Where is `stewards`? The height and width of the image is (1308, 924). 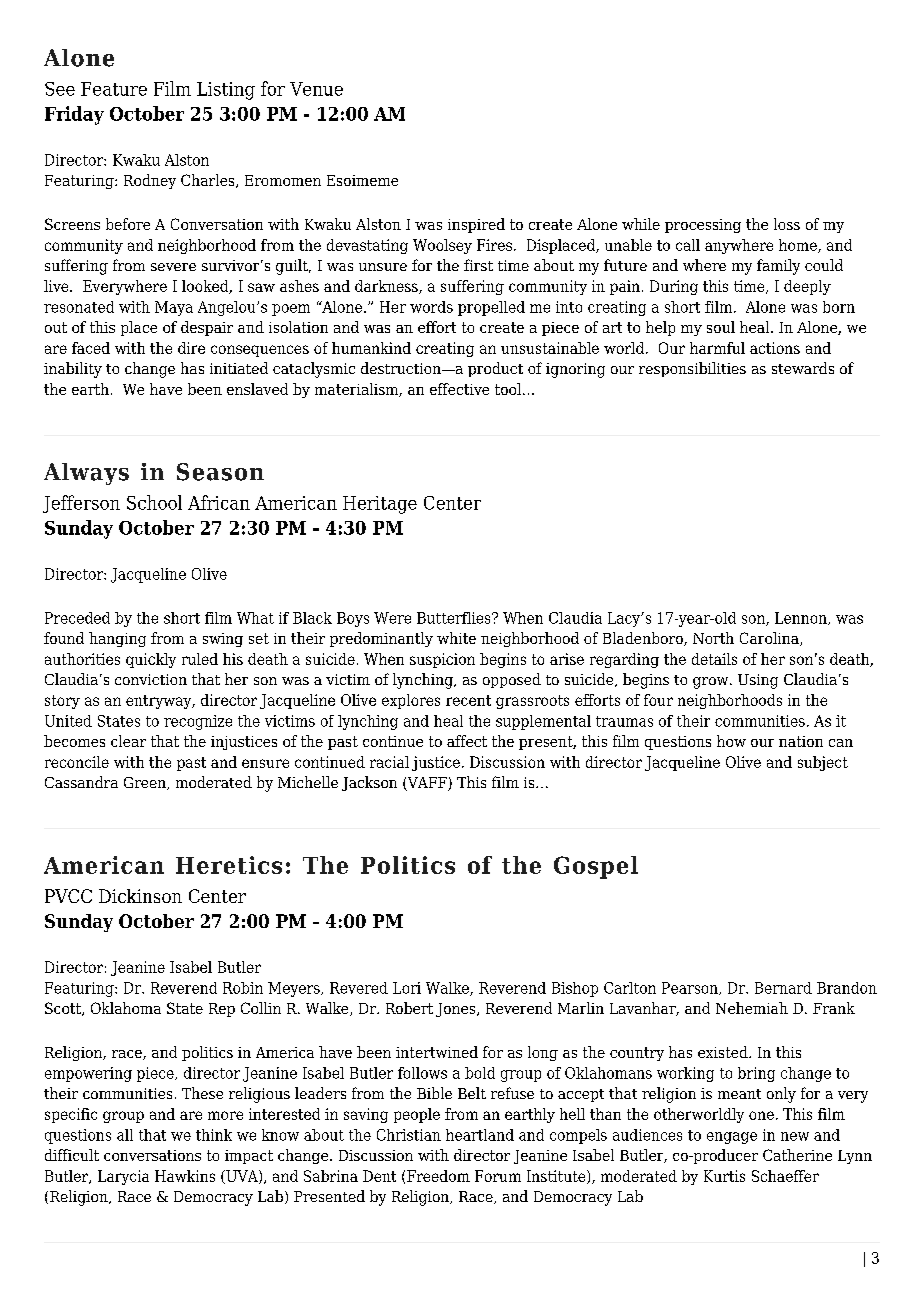
stewards is located at coordinates (803, 368).
